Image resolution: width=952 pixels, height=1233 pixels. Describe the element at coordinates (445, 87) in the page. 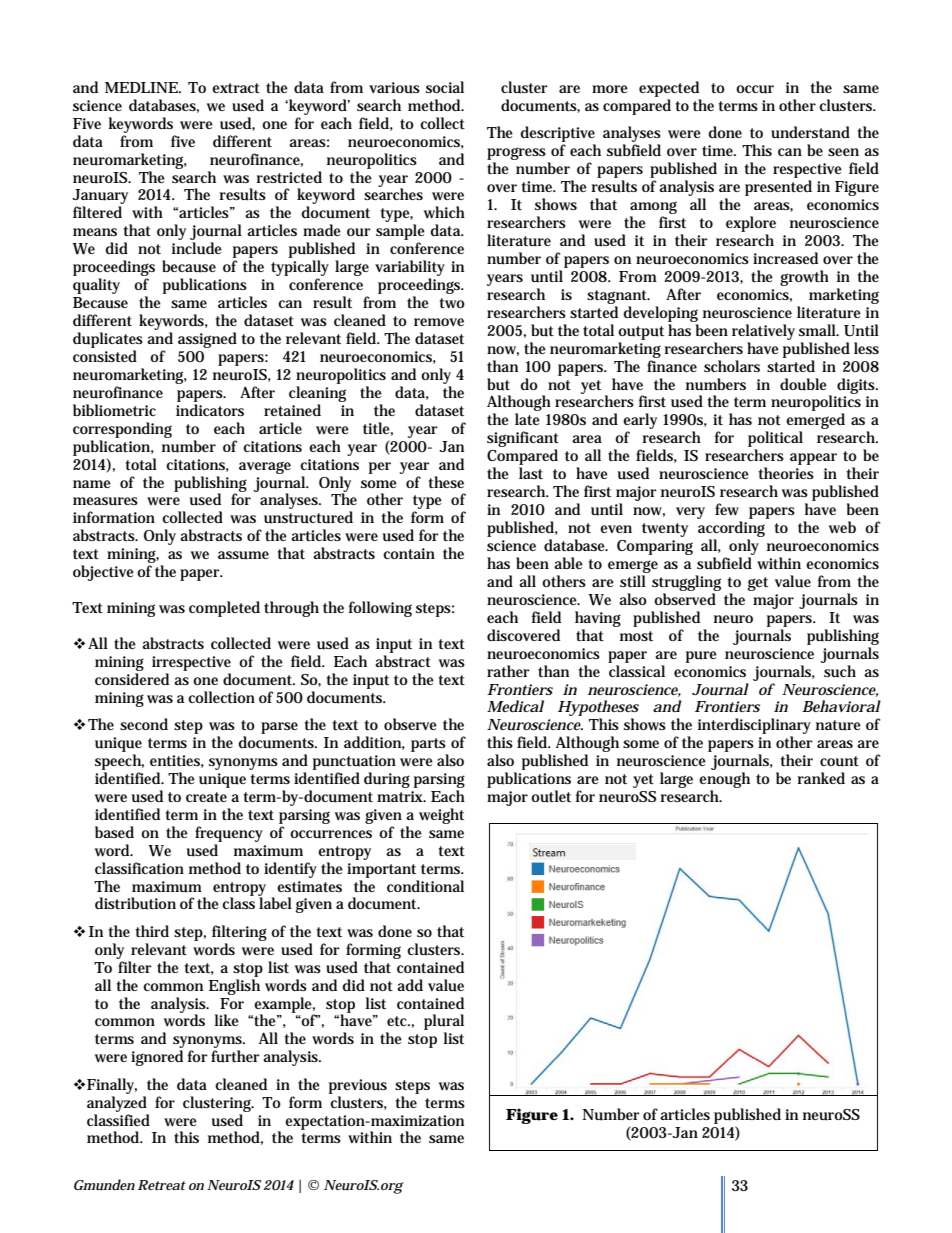

I see `social` at that location.
